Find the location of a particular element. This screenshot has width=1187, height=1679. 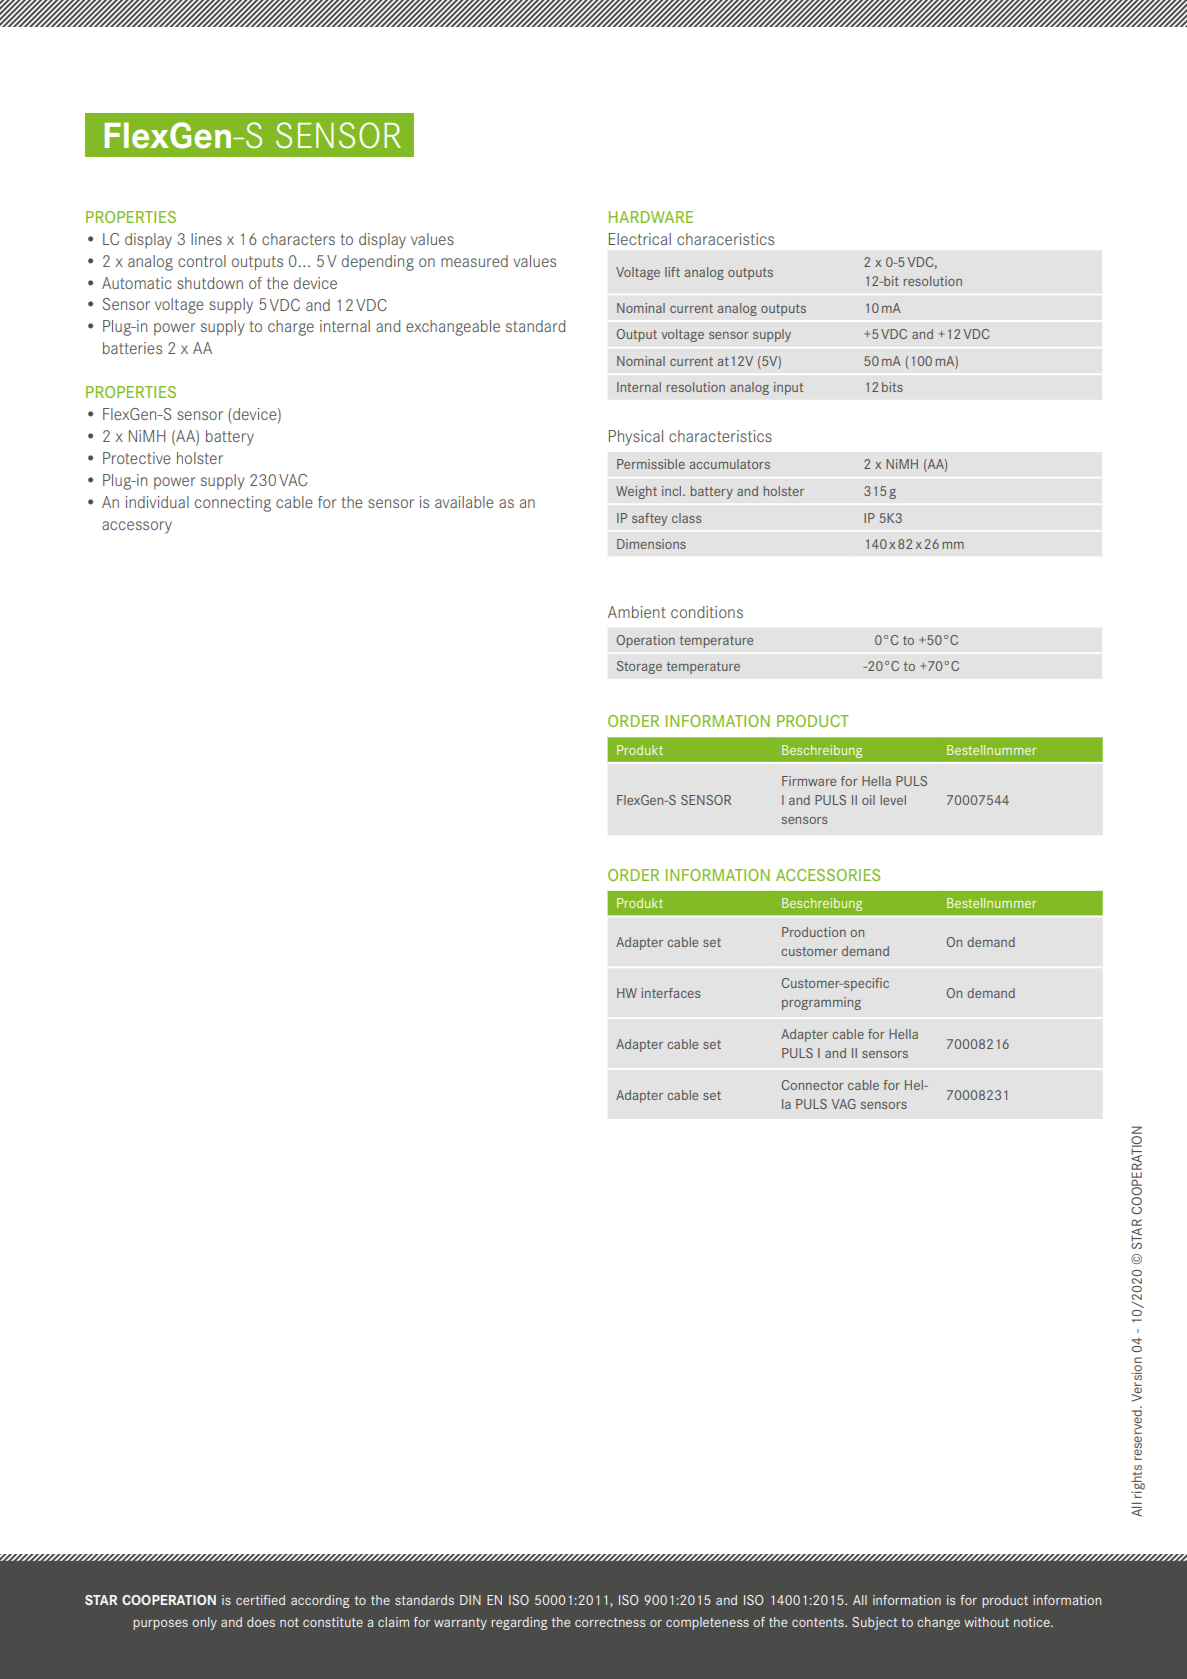

certified is located at coordinates (260, 1600).
